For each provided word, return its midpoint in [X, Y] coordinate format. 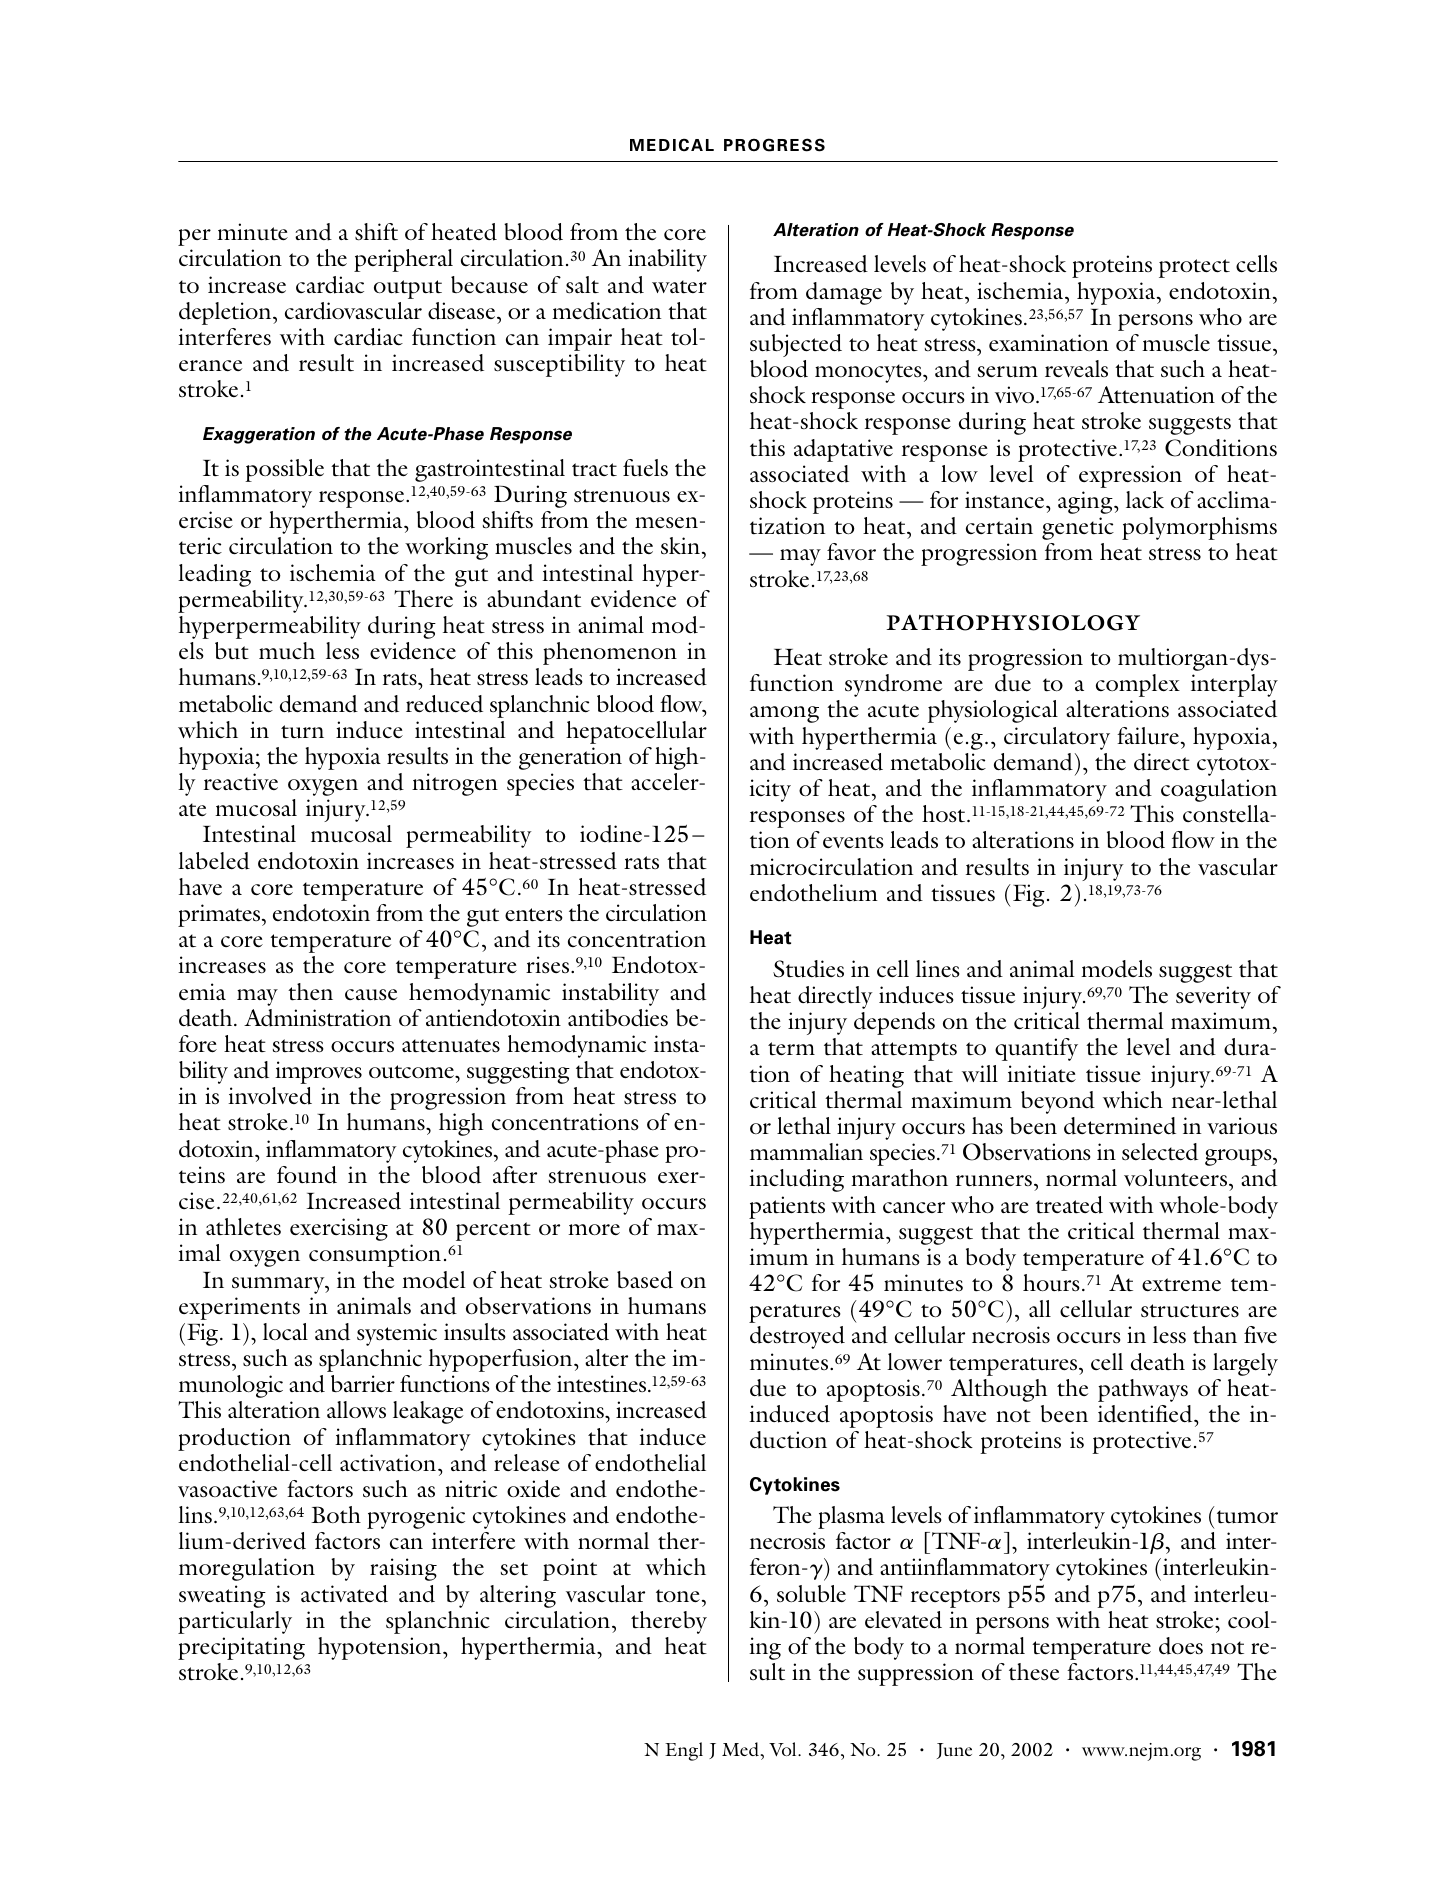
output [408, 289]
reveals [1076, 368]
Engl [684, 1751]
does [1181, 1646]
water [679, 287]
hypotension [381, 1648]
